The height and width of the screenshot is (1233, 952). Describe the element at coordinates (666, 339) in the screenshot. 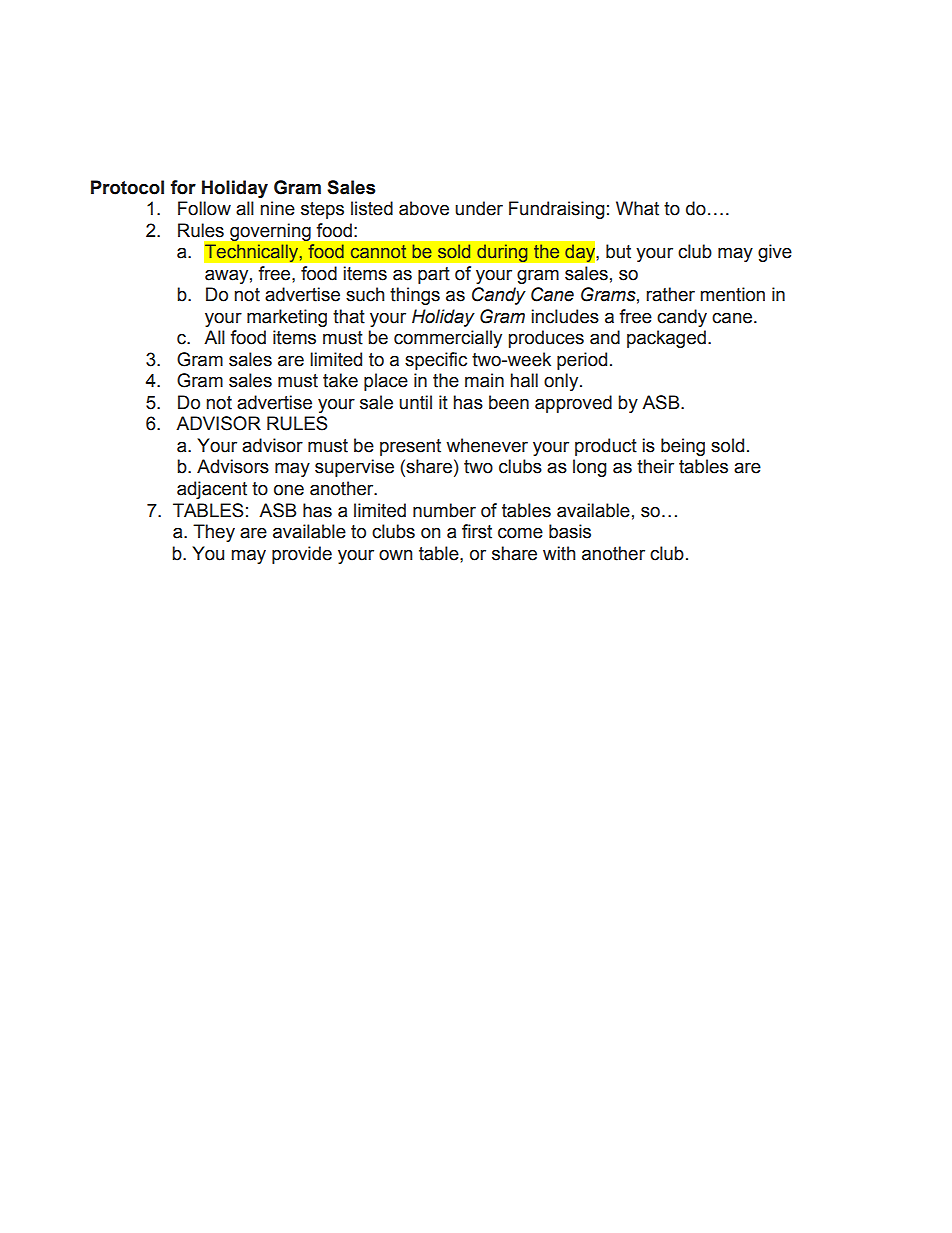

I see `packaged` at that location.
